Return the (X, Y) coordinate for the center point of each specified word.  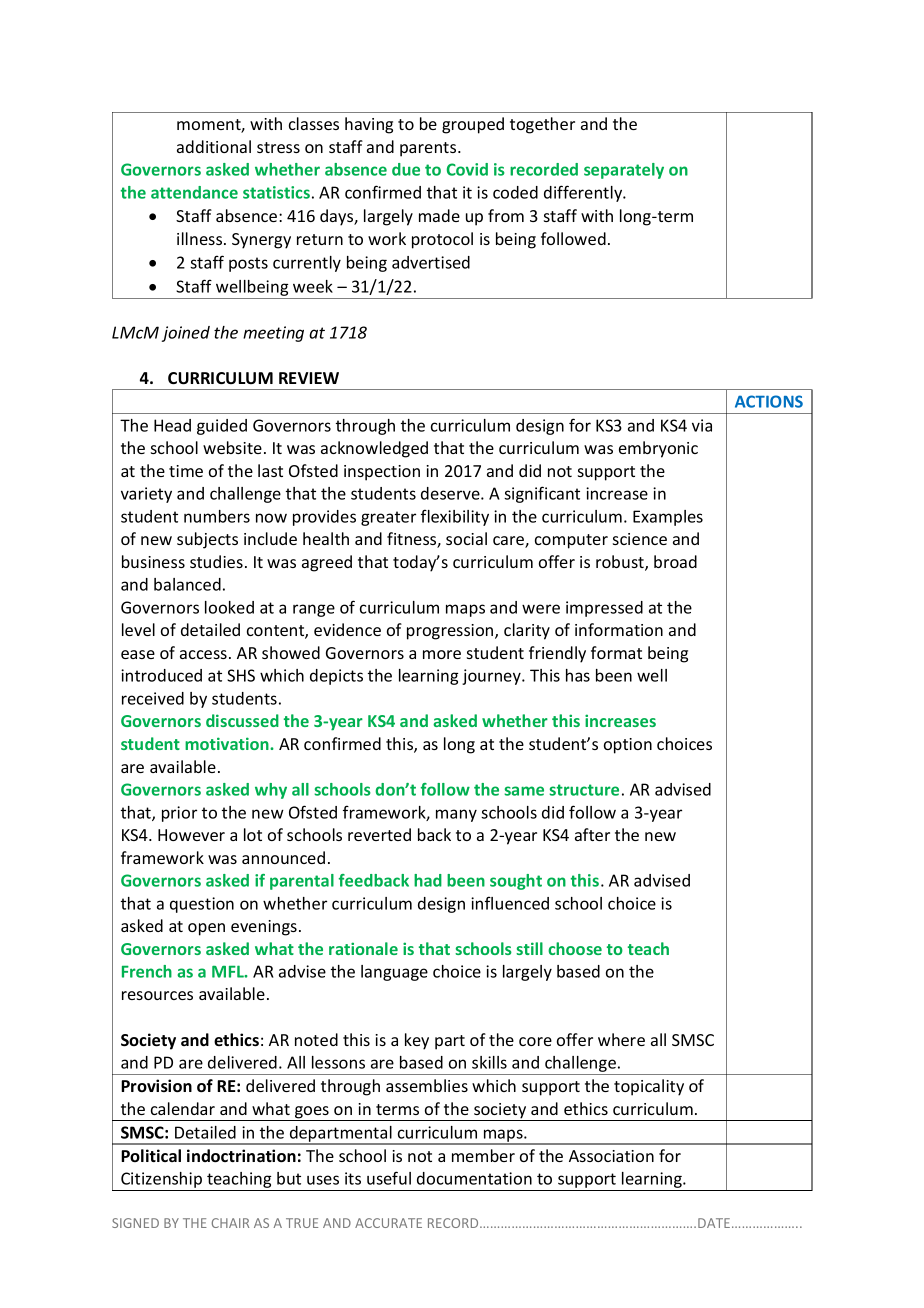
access (203, 654)
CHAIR (230, 1223)
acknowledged (374, 449)
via (702, 425)
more (442, 654)
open (206, 929)
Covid (467, 169)
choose (575, 948)
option (628, 746)
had (428, 880)
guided (222, 427)
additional (214, 146)
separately (624, 171)
